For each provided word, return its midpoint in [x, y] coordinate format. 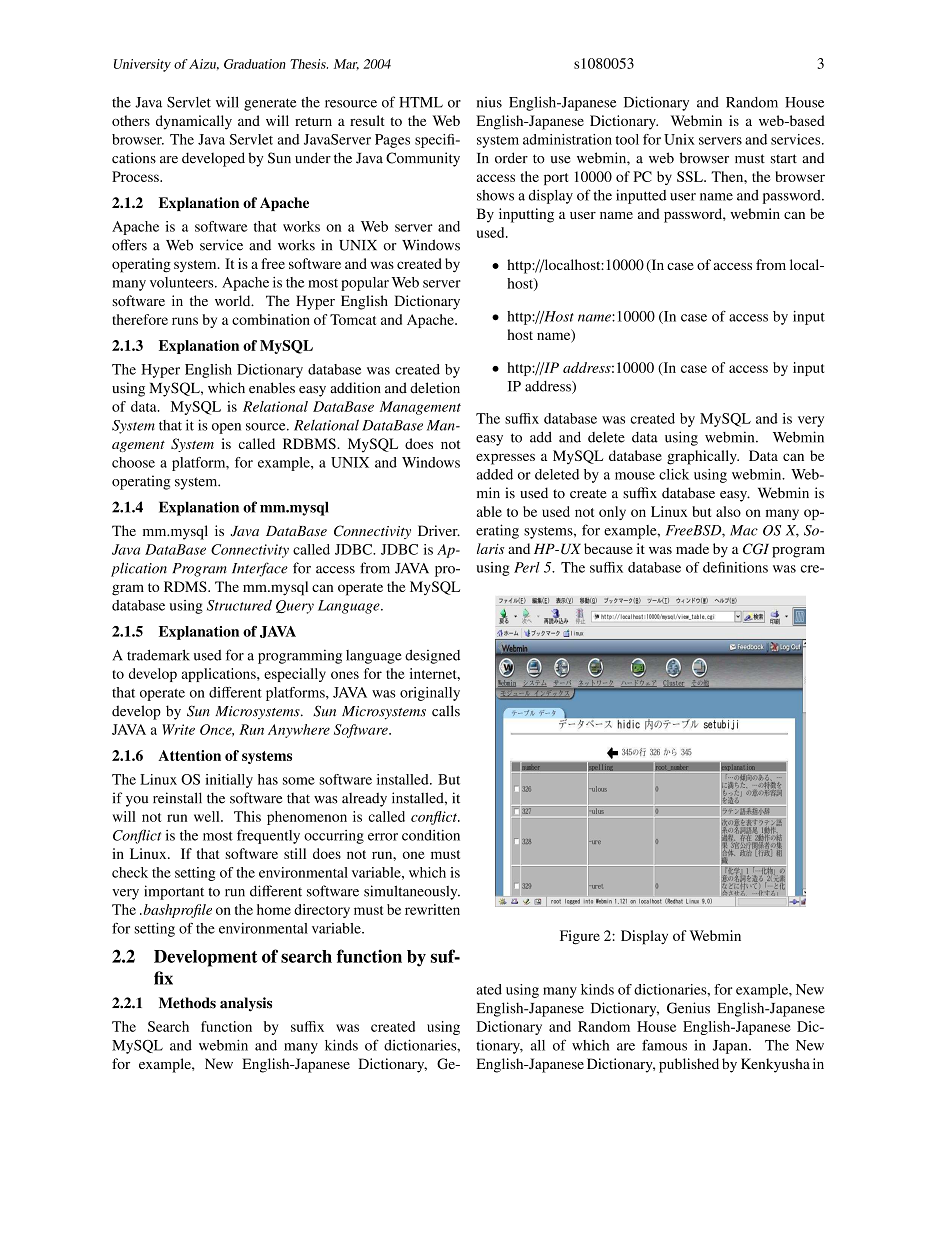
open [226, 428]
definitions [735, 567]
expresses [505, 459]
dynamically [194, 122]
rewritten [432, 909]
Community [423, 159]
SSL [691, 176]
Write [178, 729]
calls [446, 711]
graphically [703, 457]
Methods [187, 1003]
